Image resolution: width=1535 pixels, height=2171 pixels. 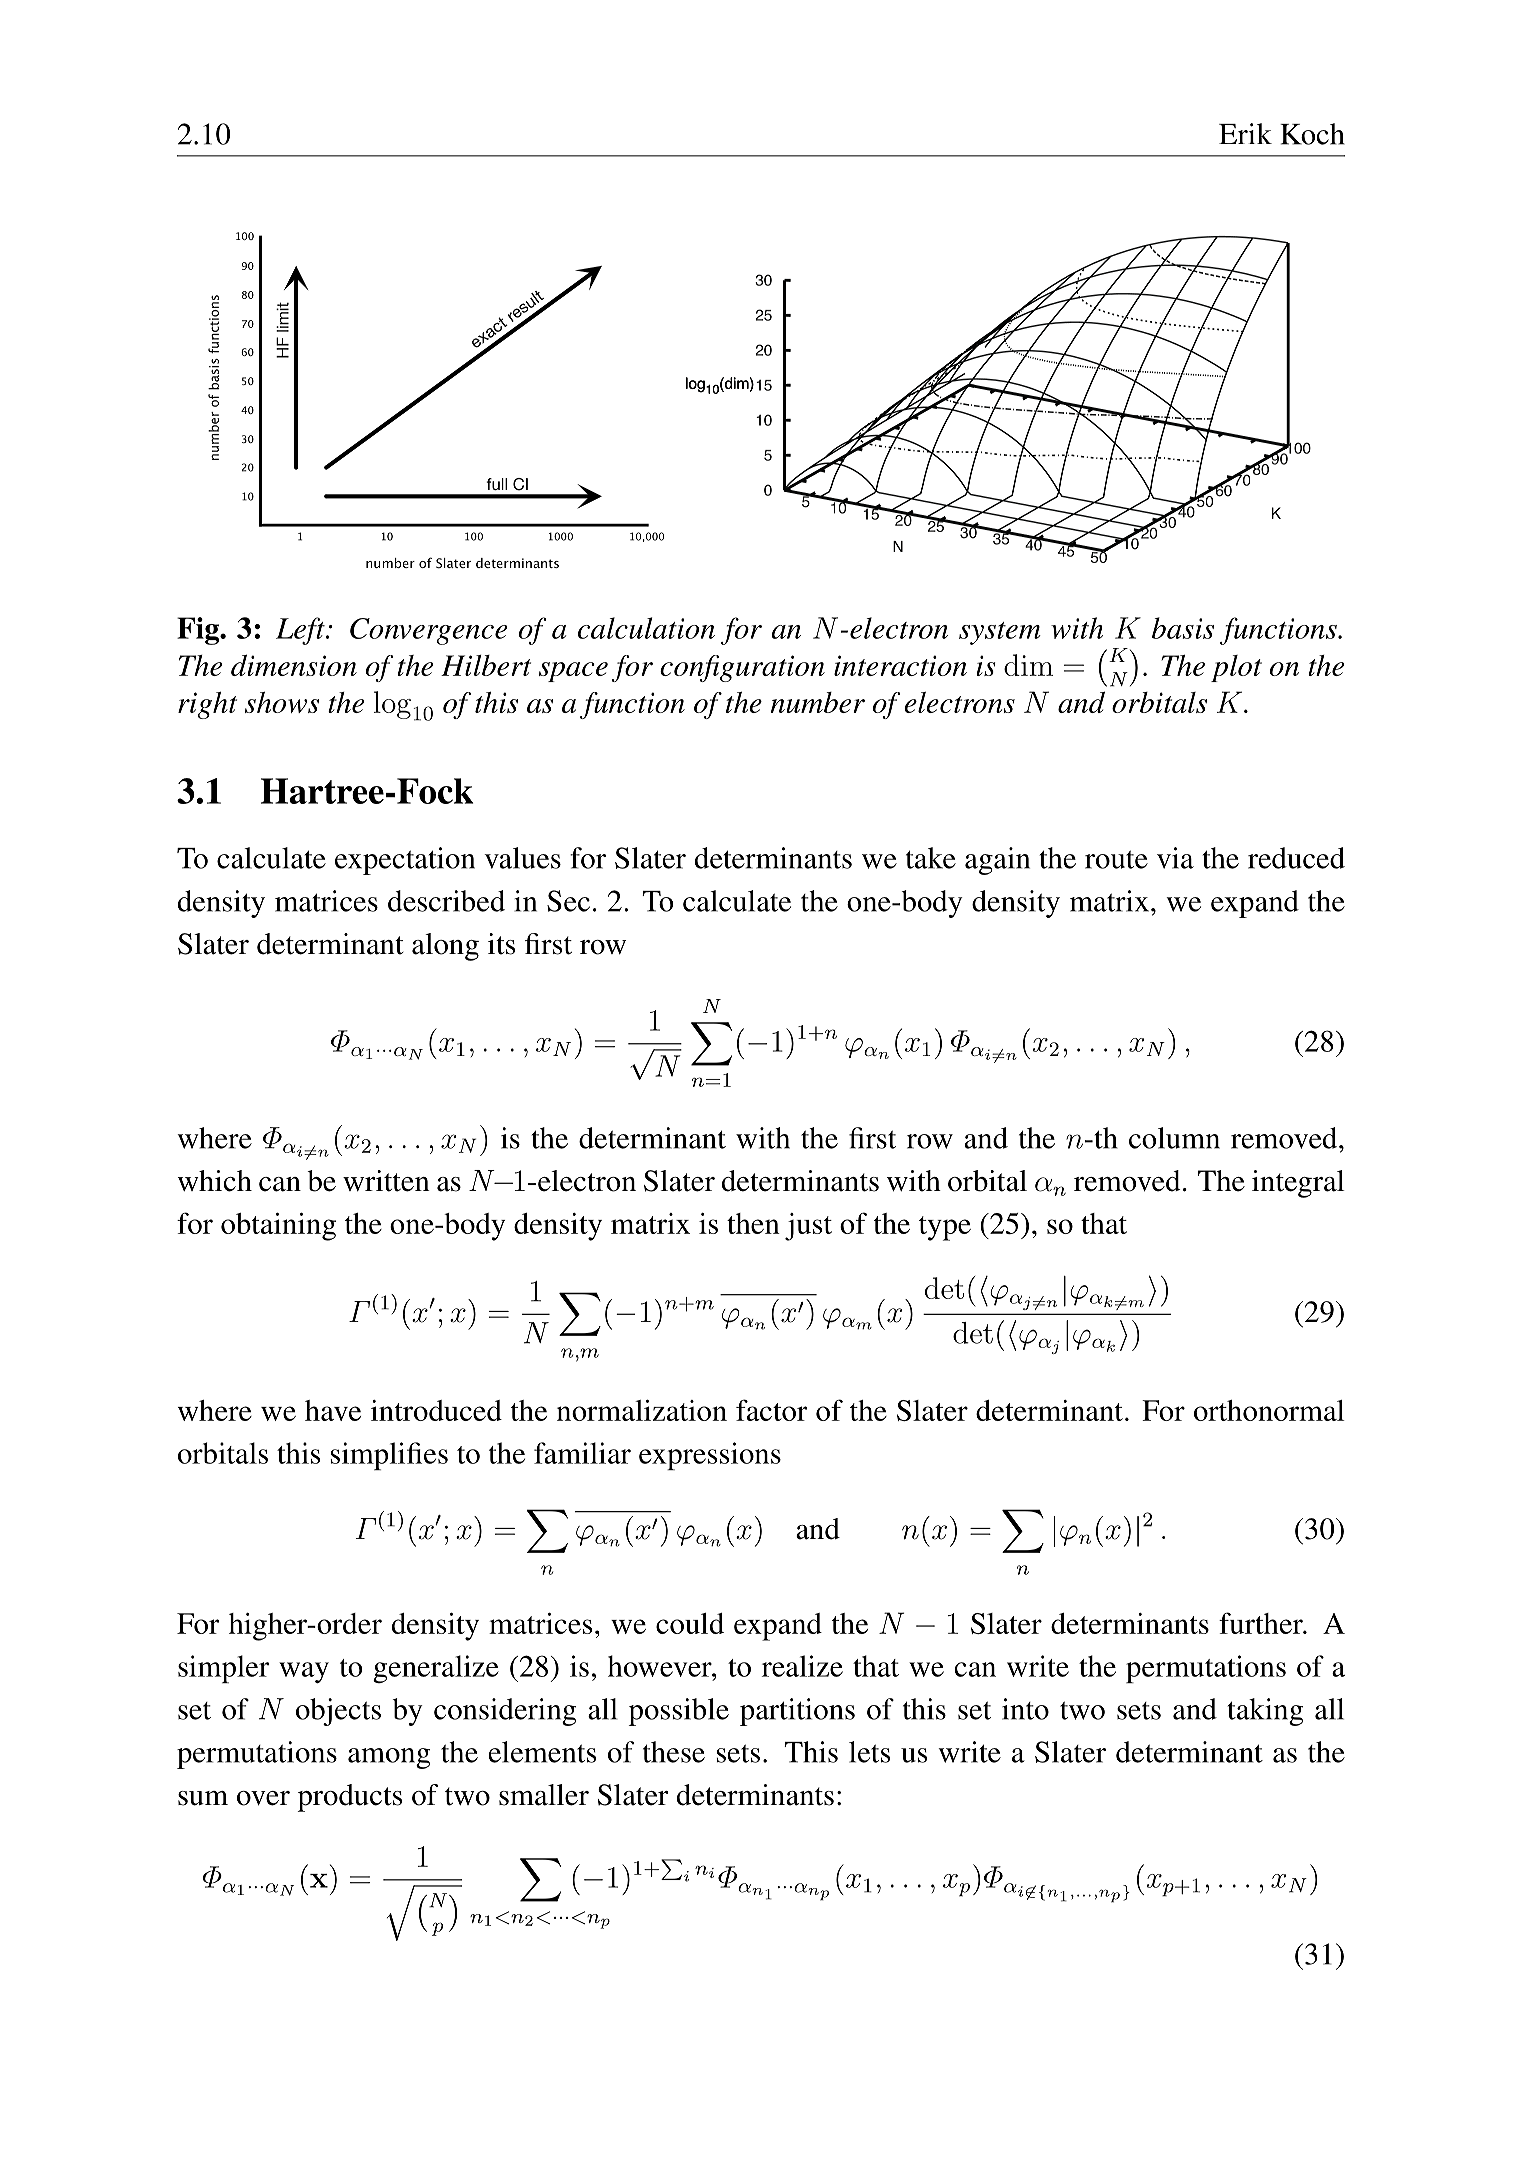 I want to click on objects, so click(x=338, y=1712).
